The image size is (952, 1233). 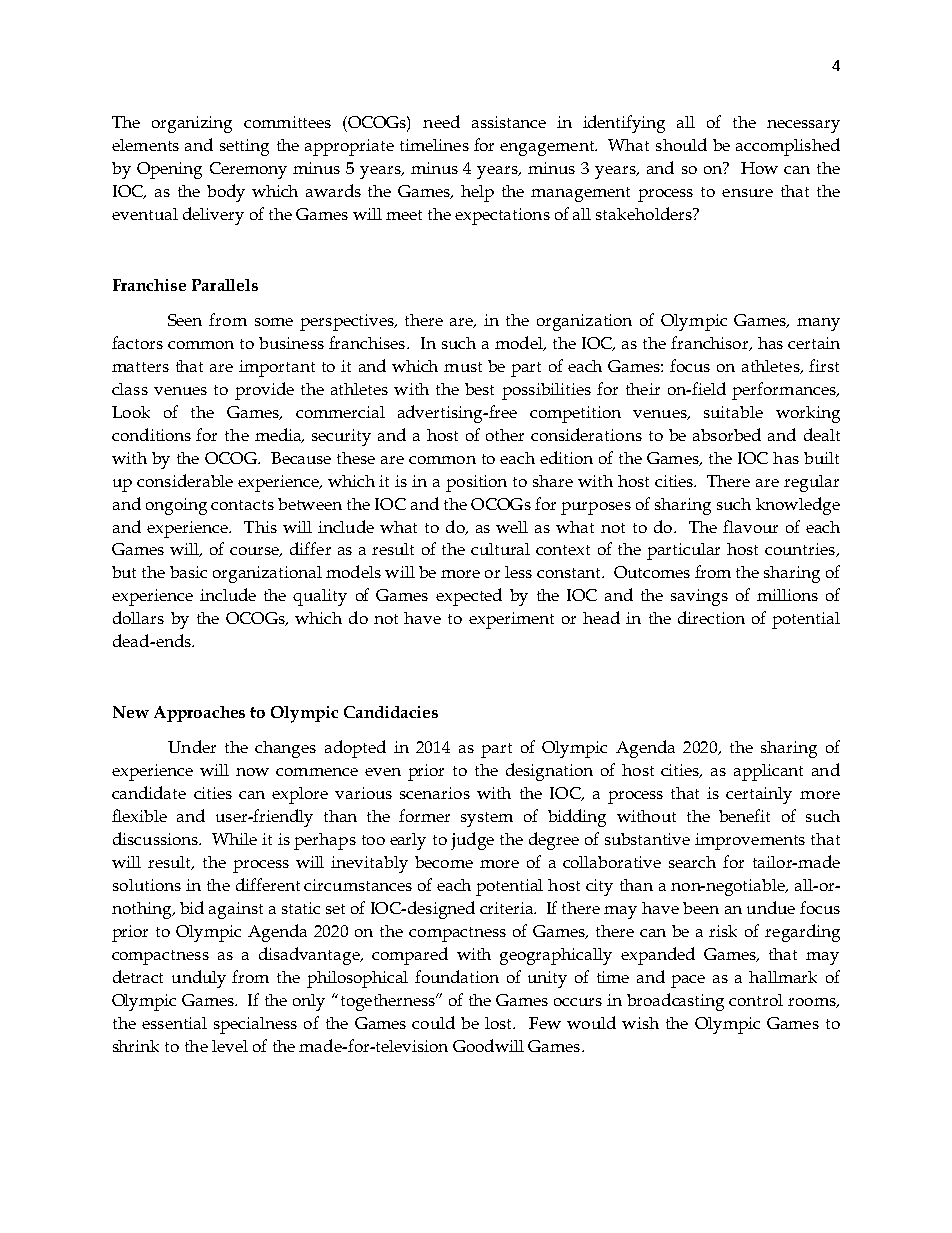 What do you see at coordinates (174, 1023) in the screenshot?
I see `essential` at bounding box center [174, 1023].
